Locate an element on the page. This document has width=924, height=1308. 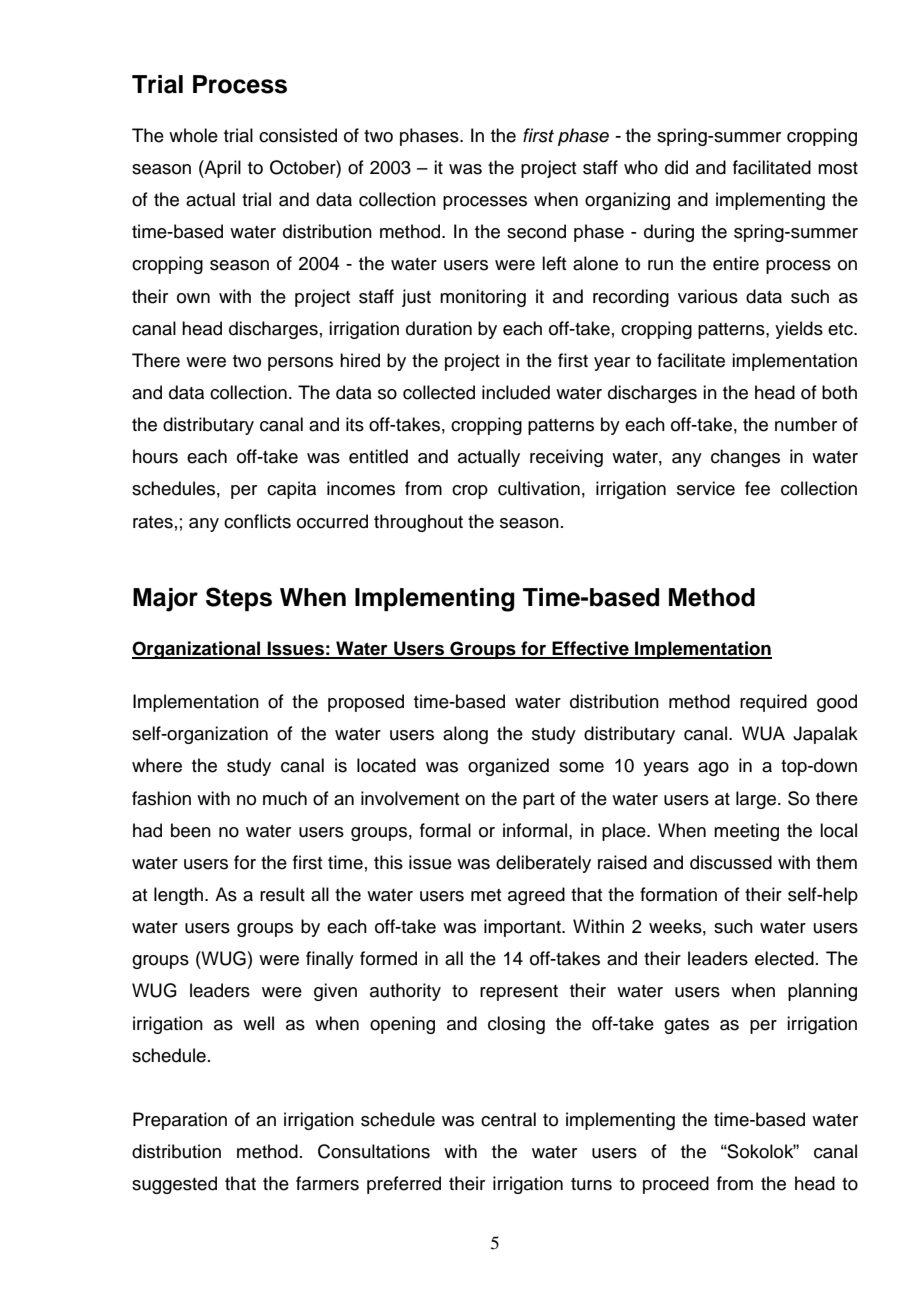
Steps is located at coordinates (239, 599).
